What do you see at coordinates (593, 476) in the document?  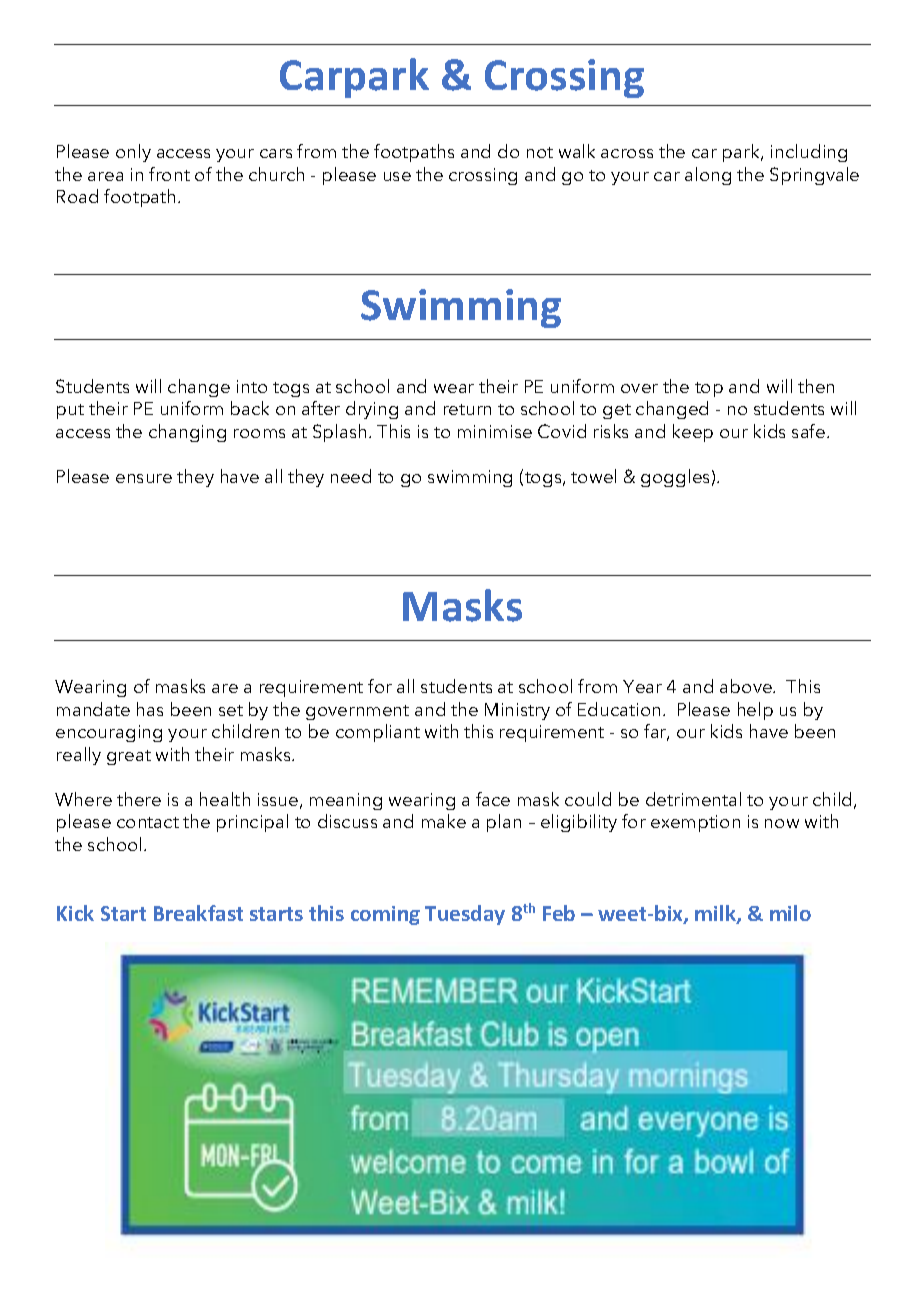 I see `towel` at bounding box center [593, 476].
